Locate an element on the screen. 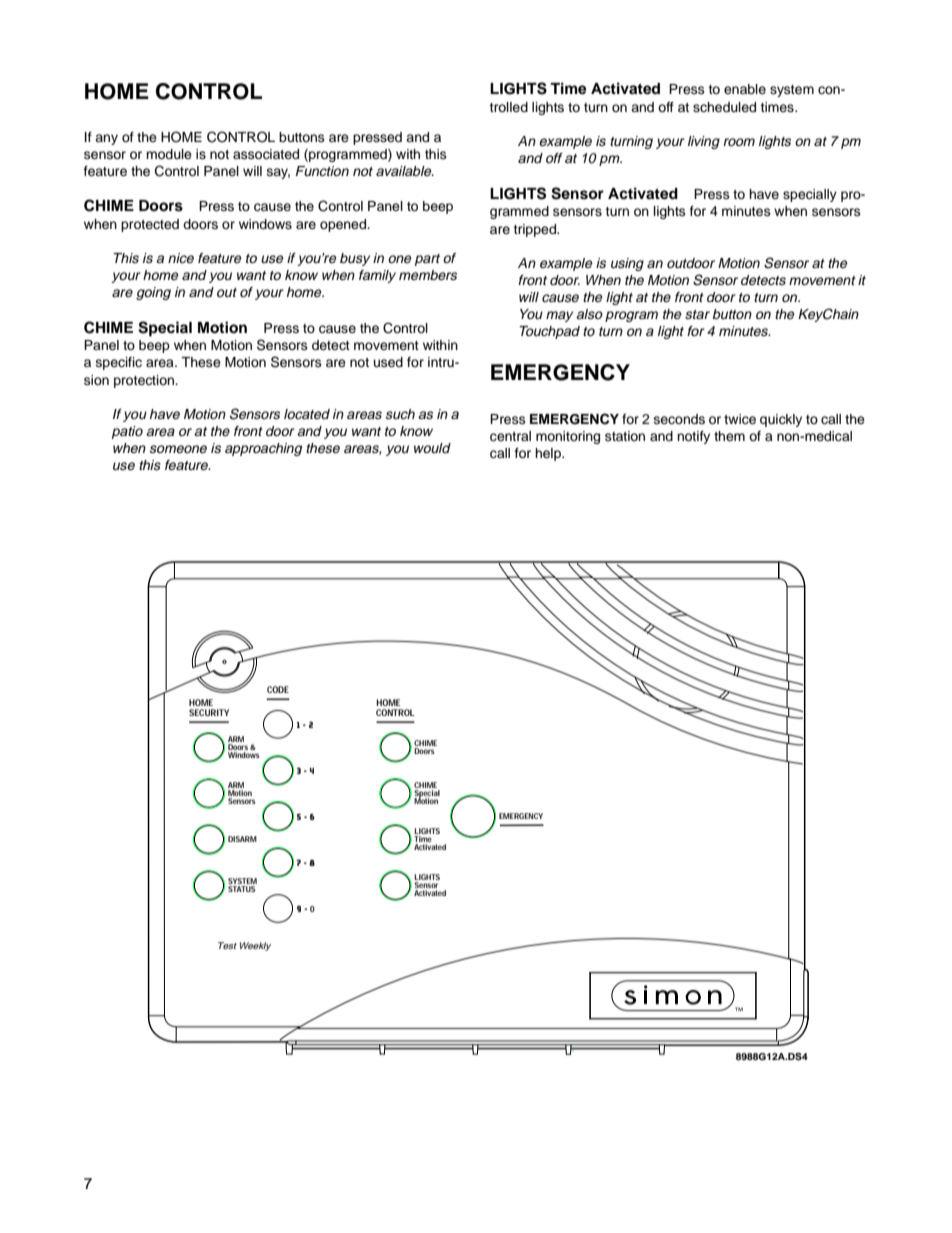 Image resolution: width=952 pixels, height=1233 pixels. associated is located at coordinates (266, 154).
